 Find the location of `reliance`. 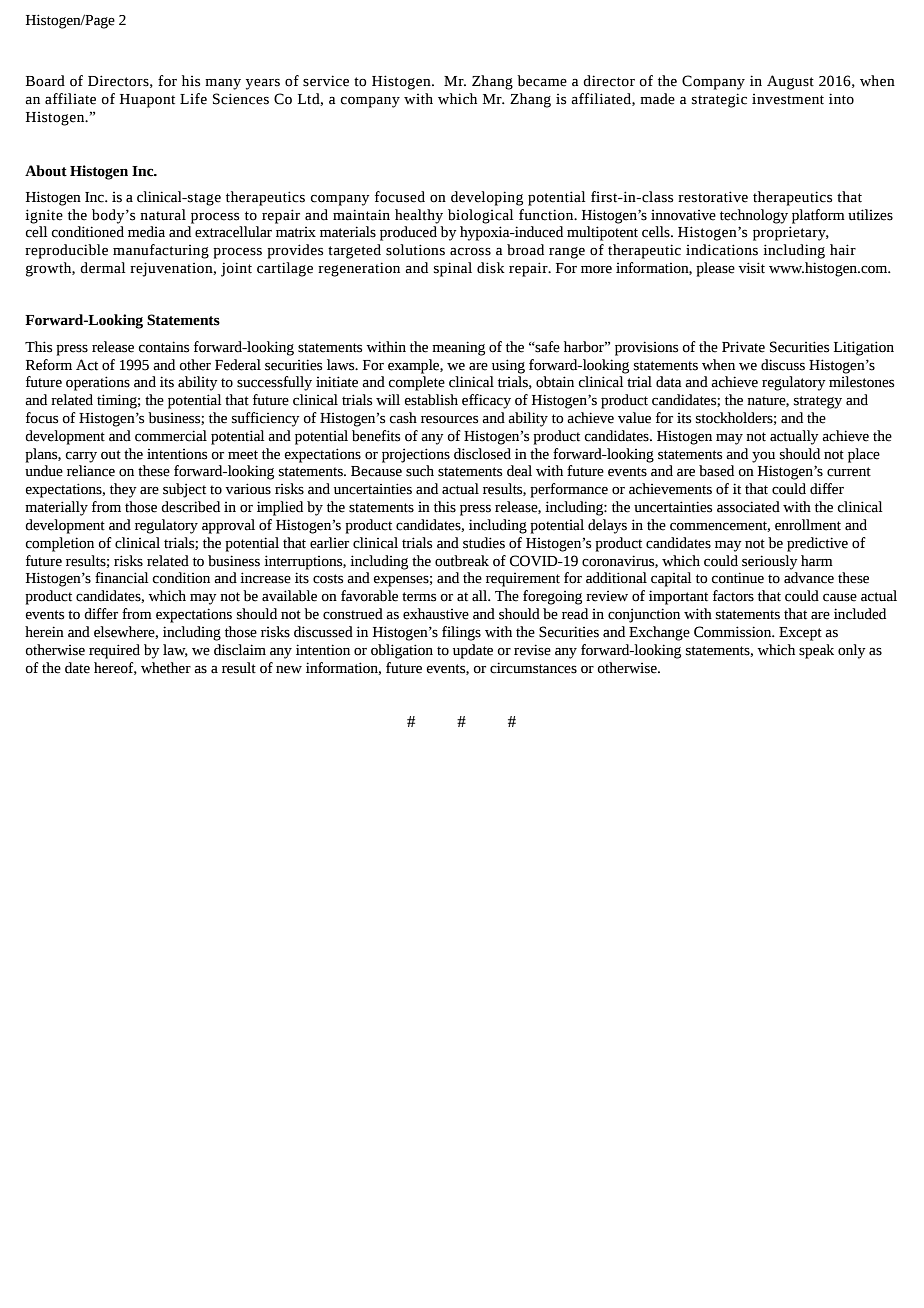

reliance is located at coordinates (91, 471).
